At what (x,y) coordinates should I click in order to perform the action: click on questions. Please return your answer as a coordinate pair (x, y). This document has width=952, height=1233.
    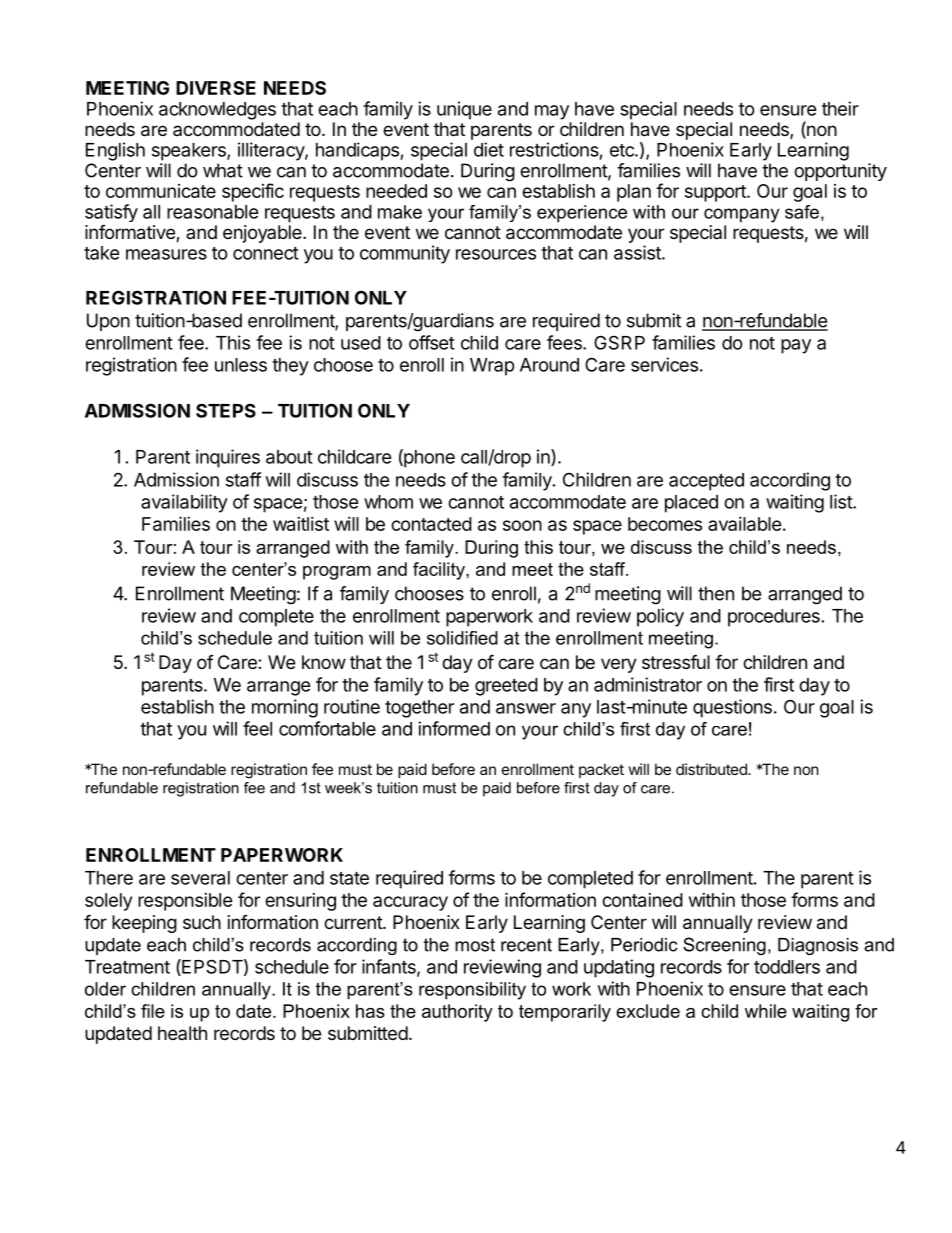
    Looking at the image, I should click on (732, 708).
